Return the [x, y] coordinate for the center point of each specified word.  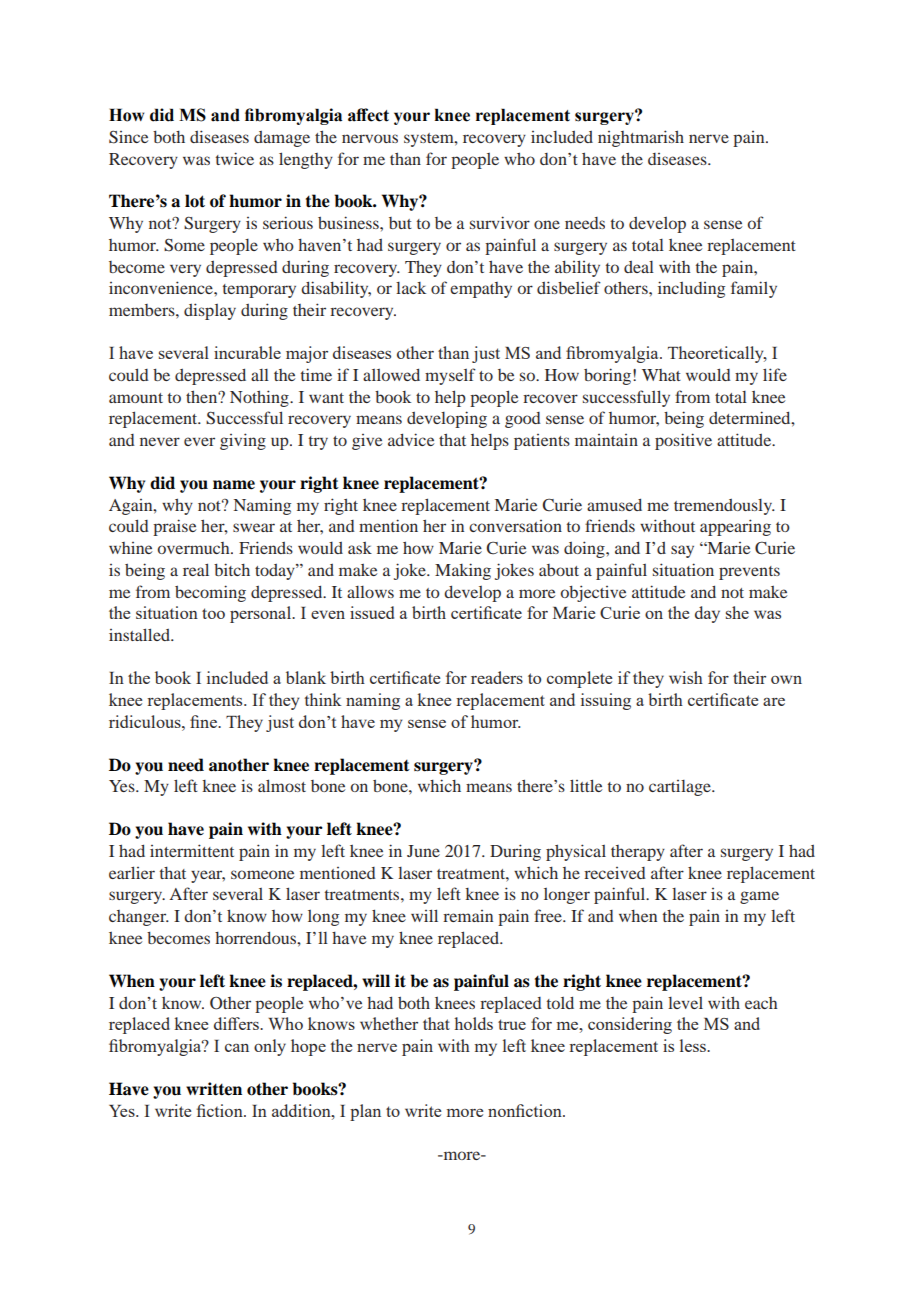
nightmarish [641, 138]
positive [683, 441]
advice [411, 439]
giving [243, 441]
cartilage [681, 788]
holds [473, 1023]
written [214, 1089]
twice [235, 158]
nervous [370, 138]
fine [204, 721]
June [423, 851]
